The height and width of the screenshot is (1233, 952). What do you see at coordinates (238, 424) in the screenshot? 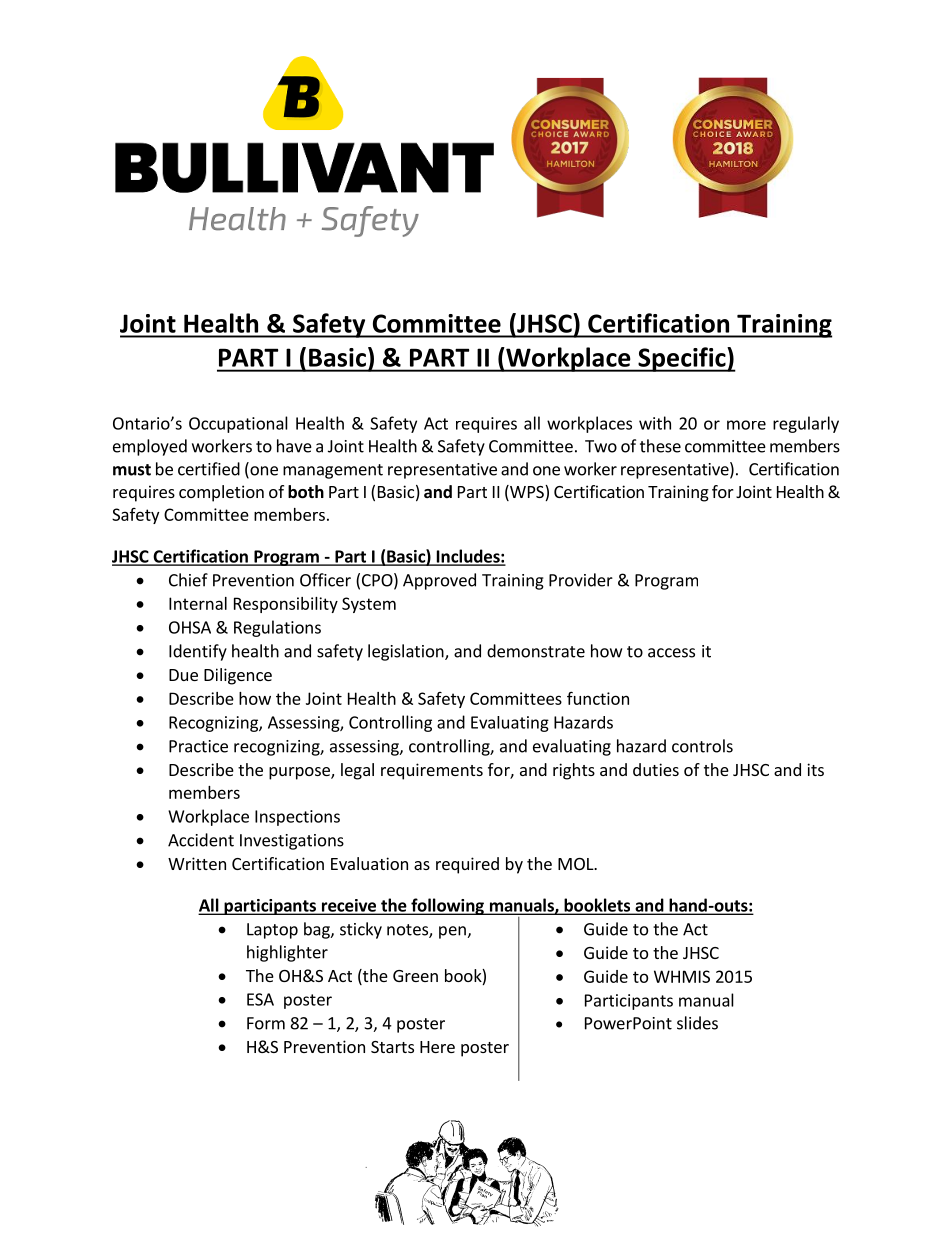
I see `Occupational` at bounding box center [238, 424].
